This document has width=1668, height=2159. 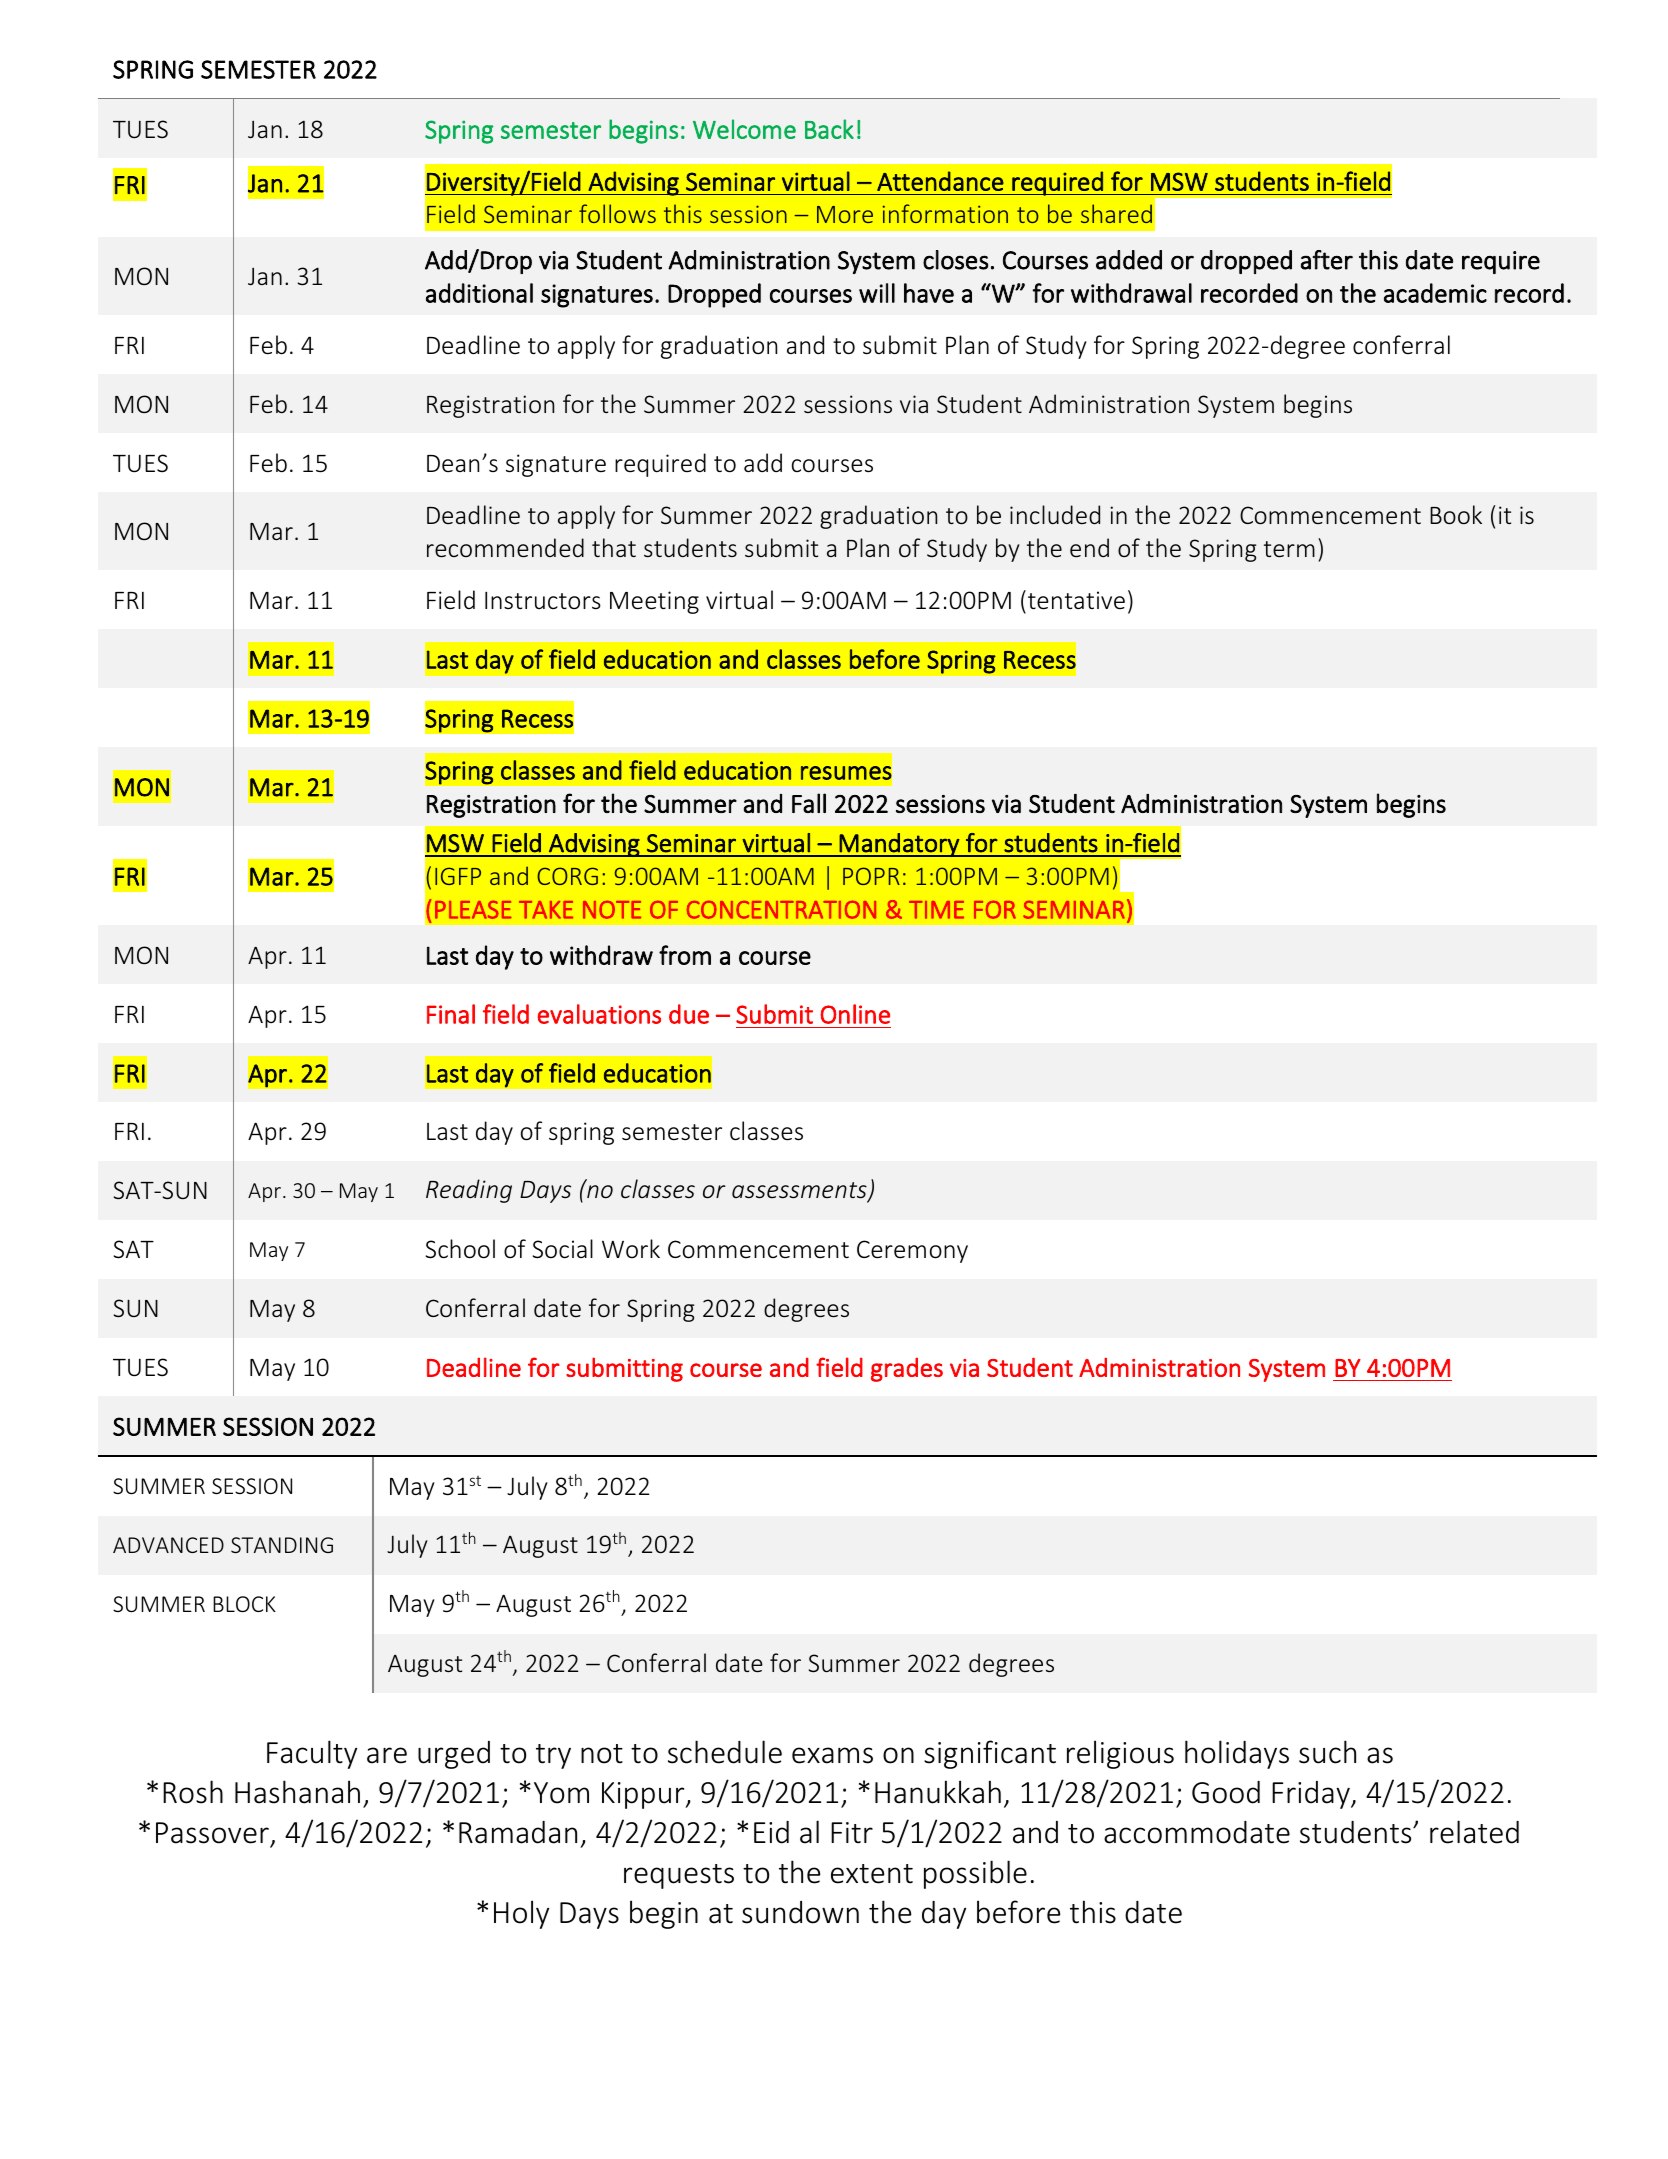 What do you see at coordinates (845, 214) in the document?
I see `More` at bounding box center [845, 214].
